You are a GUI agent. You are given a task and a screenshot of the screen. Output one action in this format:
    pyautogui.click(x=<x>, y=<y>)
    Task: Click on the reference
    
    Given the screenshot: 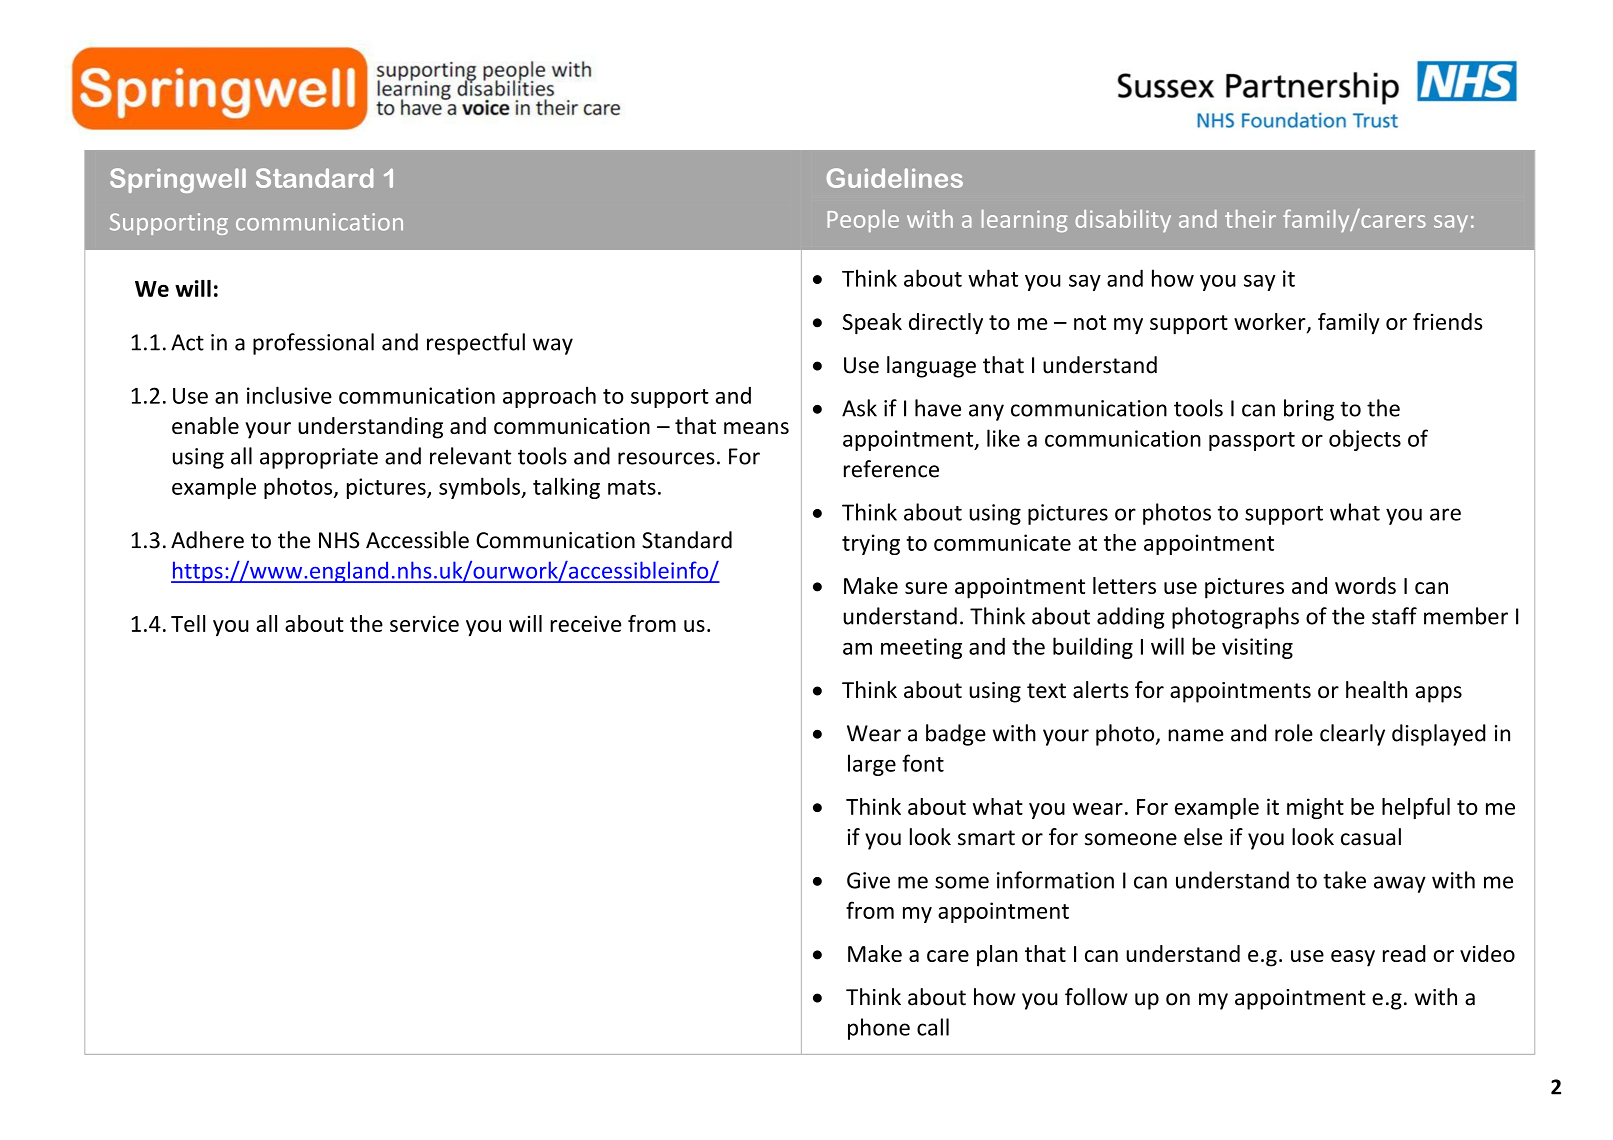 What is the action you would take?
    pyautogui.click(x=891, y=469)
